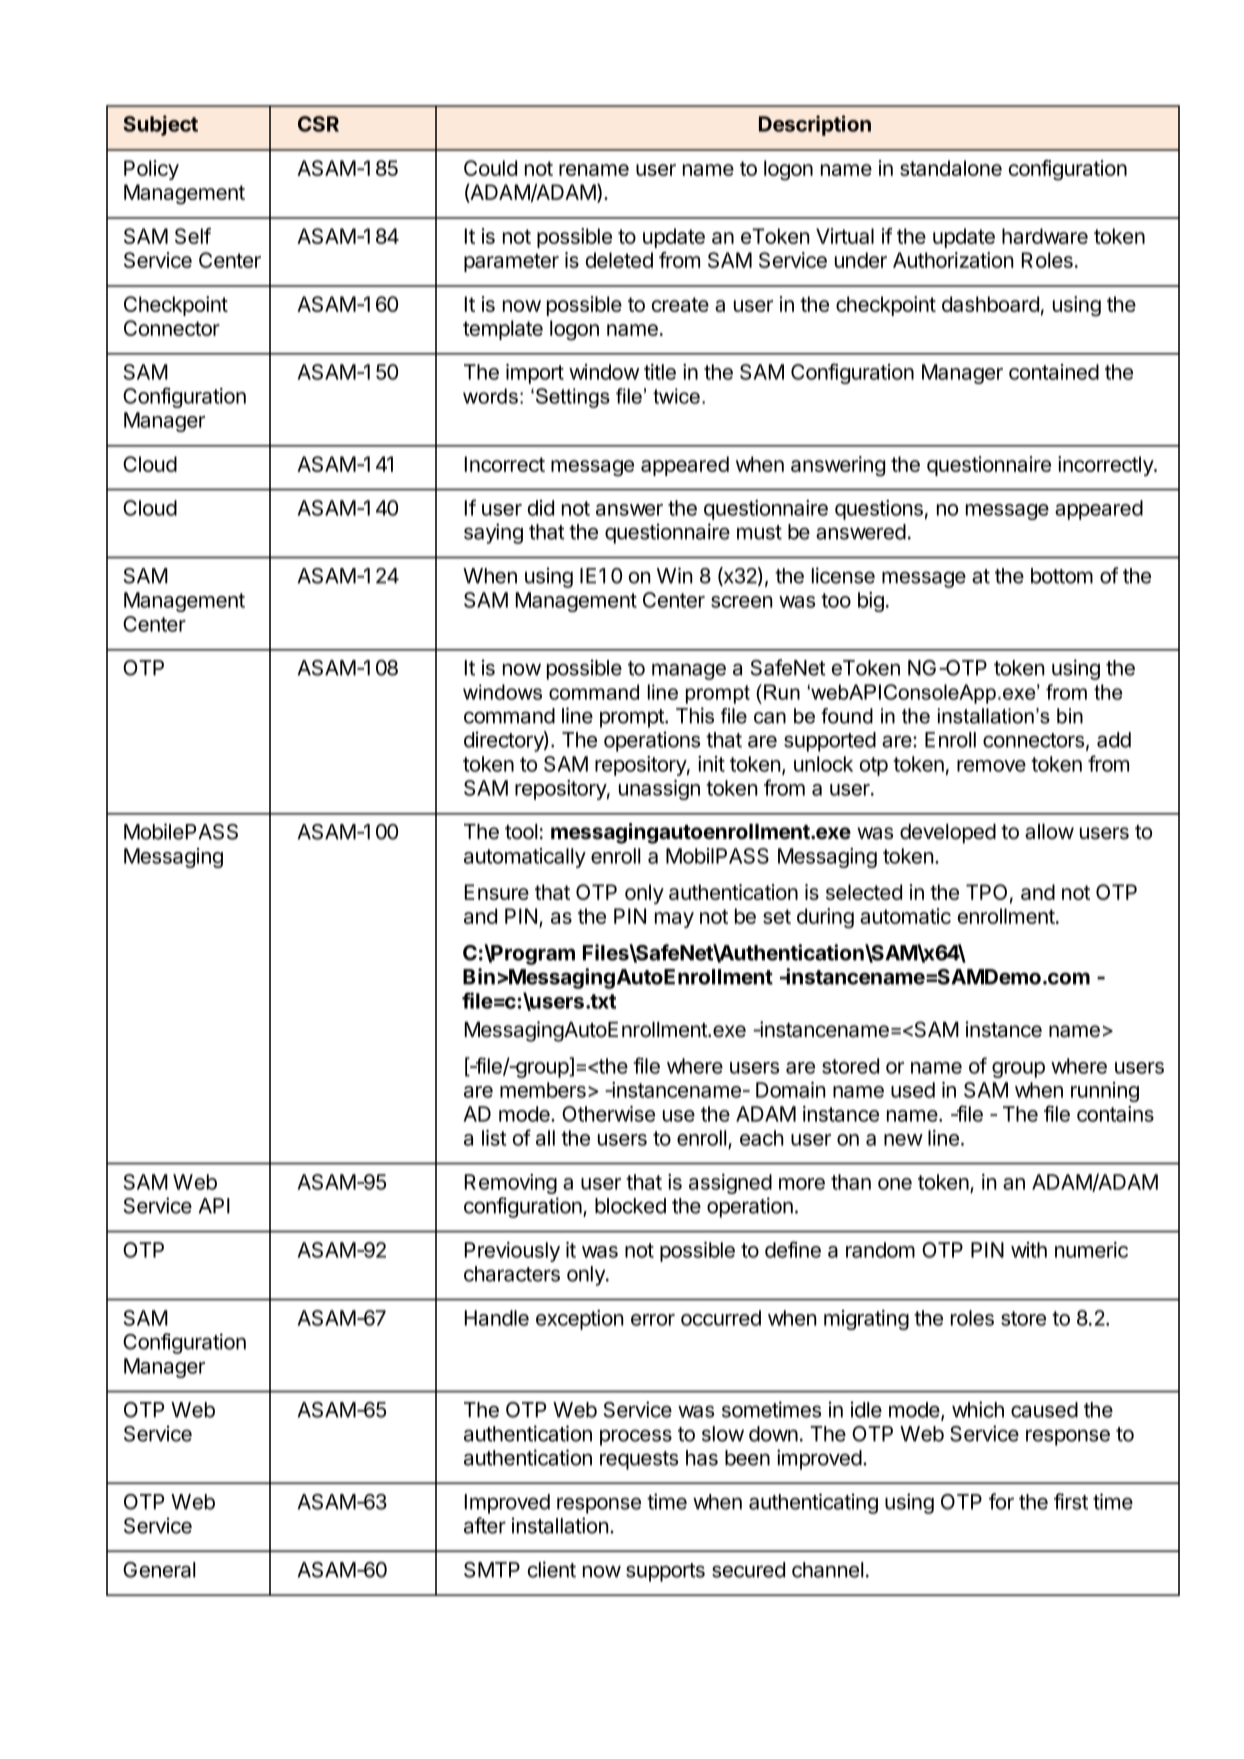 The width and height of the page is (1244, 1759). I want to click on screen, so click(742, 602).
